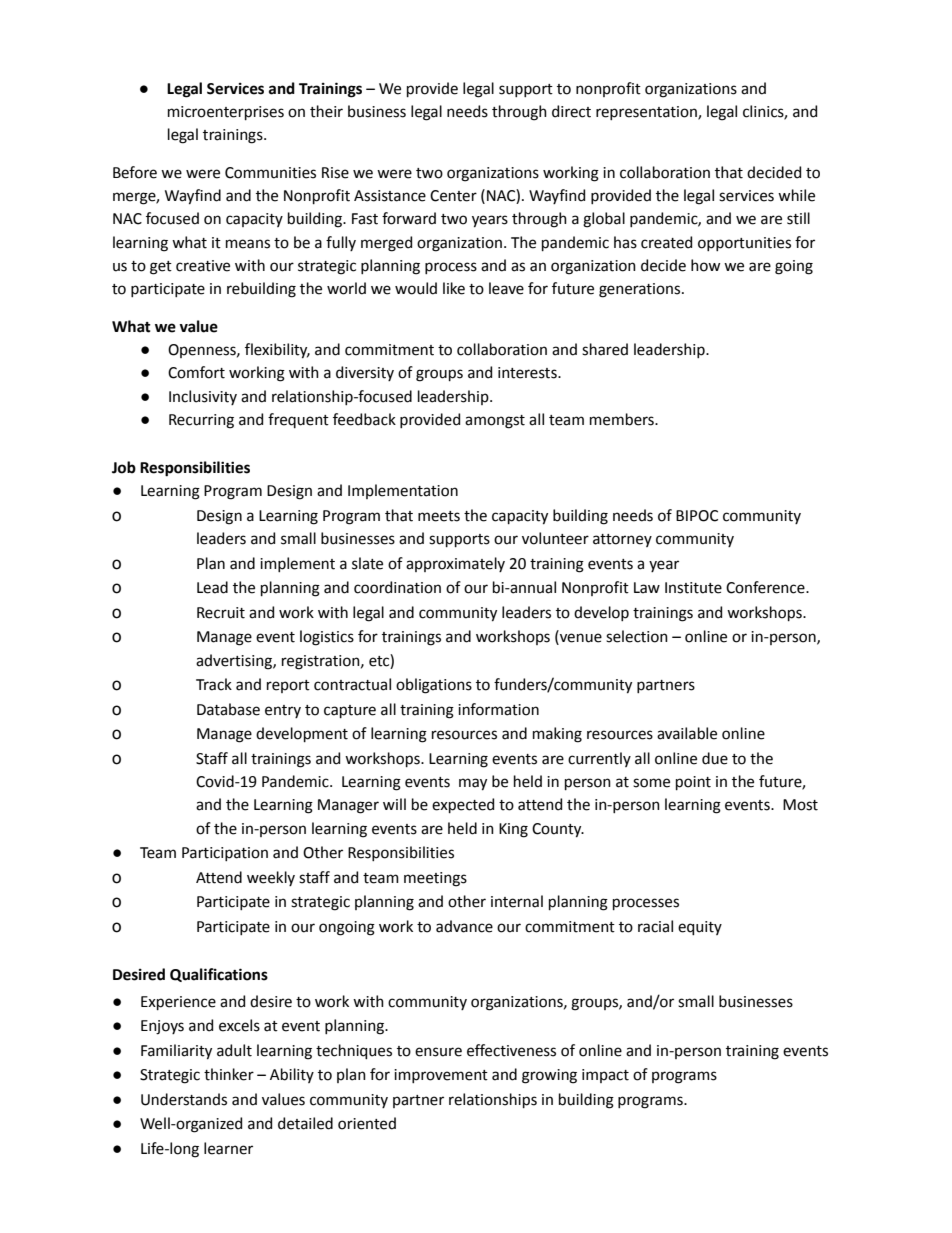 This screenshot has height=1233, width=952. What do you see at coordinates (184, 1099) in the screenshot?
I see `Understands` at bounding box center [184, 1099].
